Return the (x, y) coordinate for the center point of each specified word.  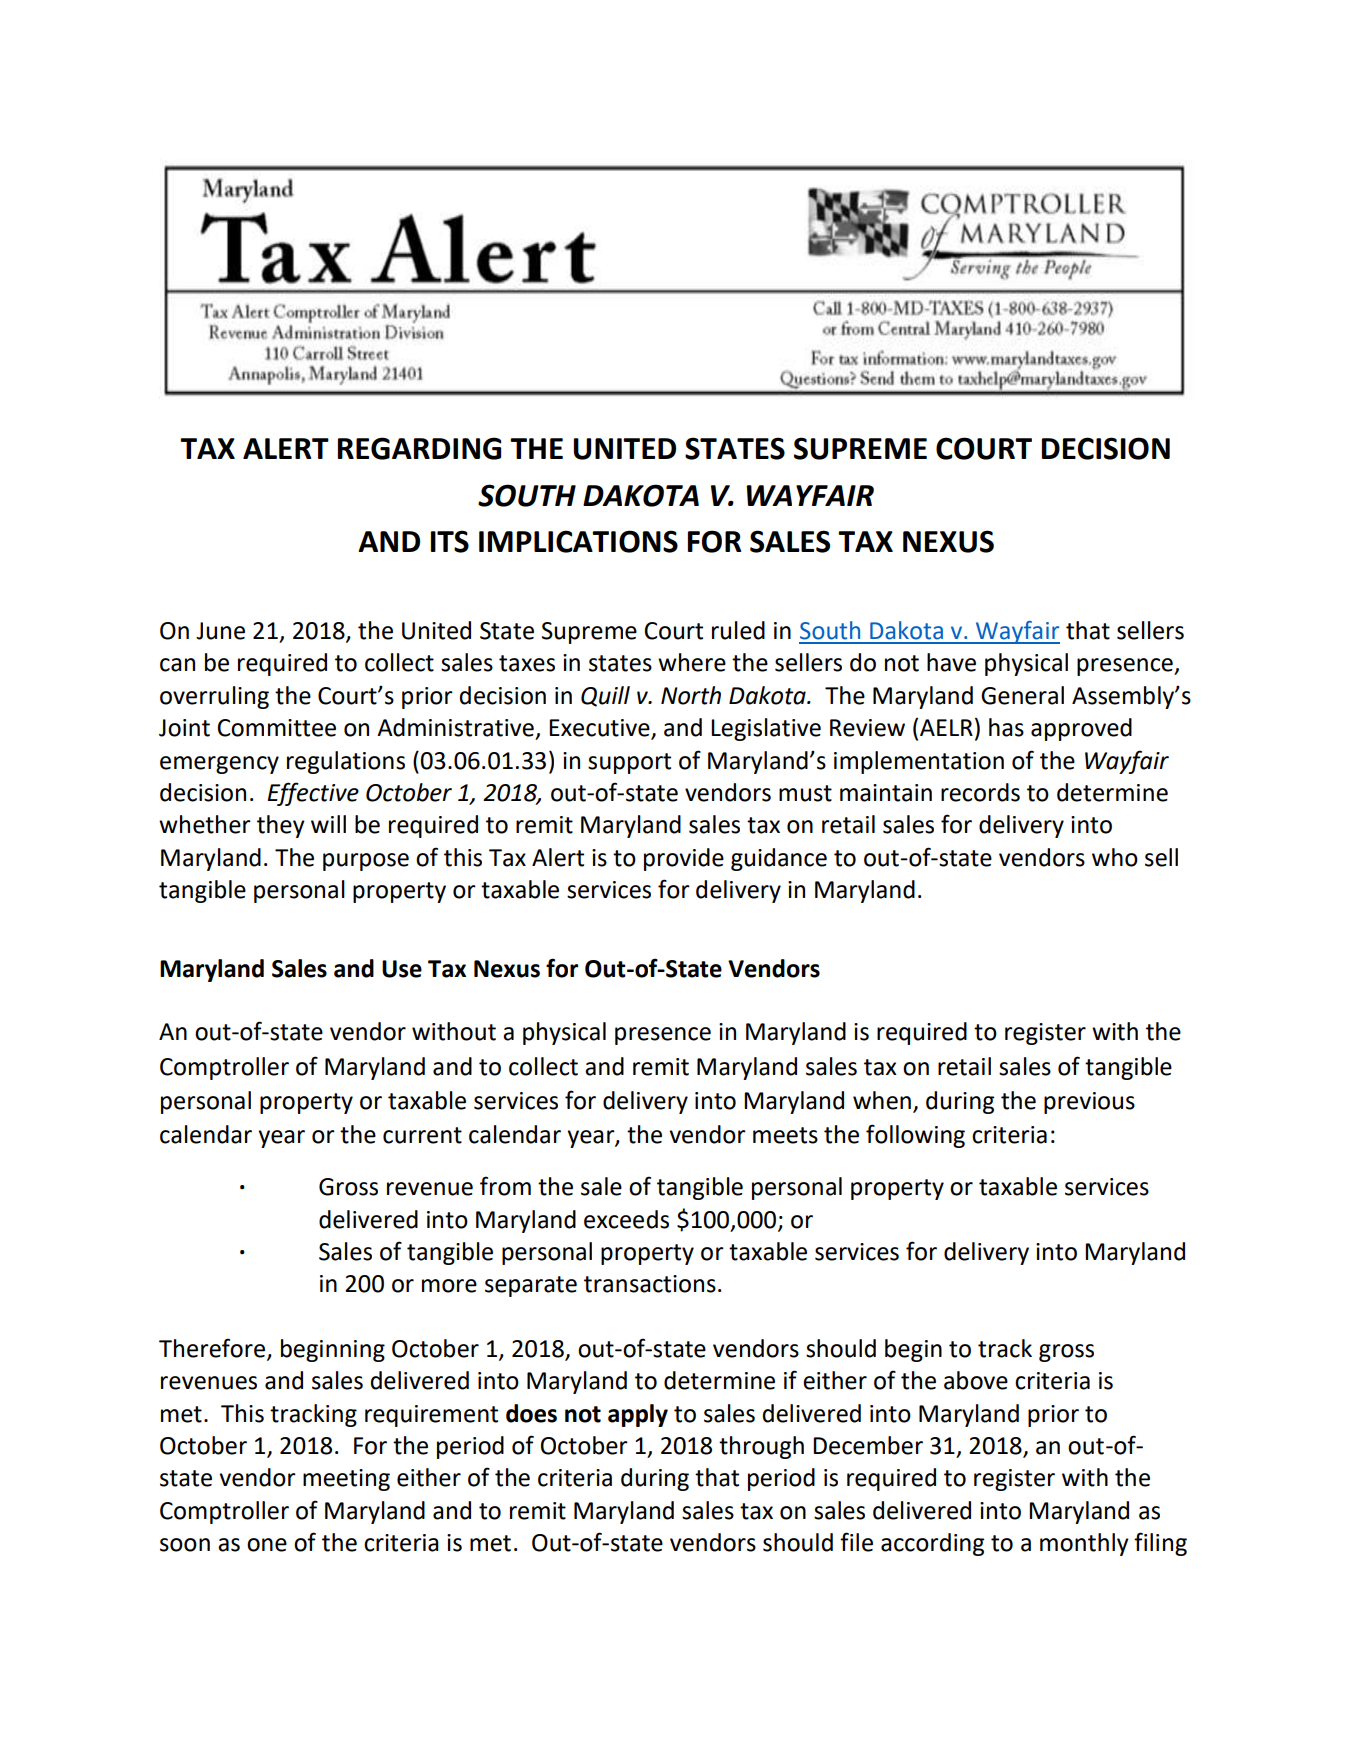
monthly (1084, 1544)
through (761, 1447)
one (267, 1545)
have (951, 662)
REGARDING (420, 448)
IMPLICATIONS (578, 541)
